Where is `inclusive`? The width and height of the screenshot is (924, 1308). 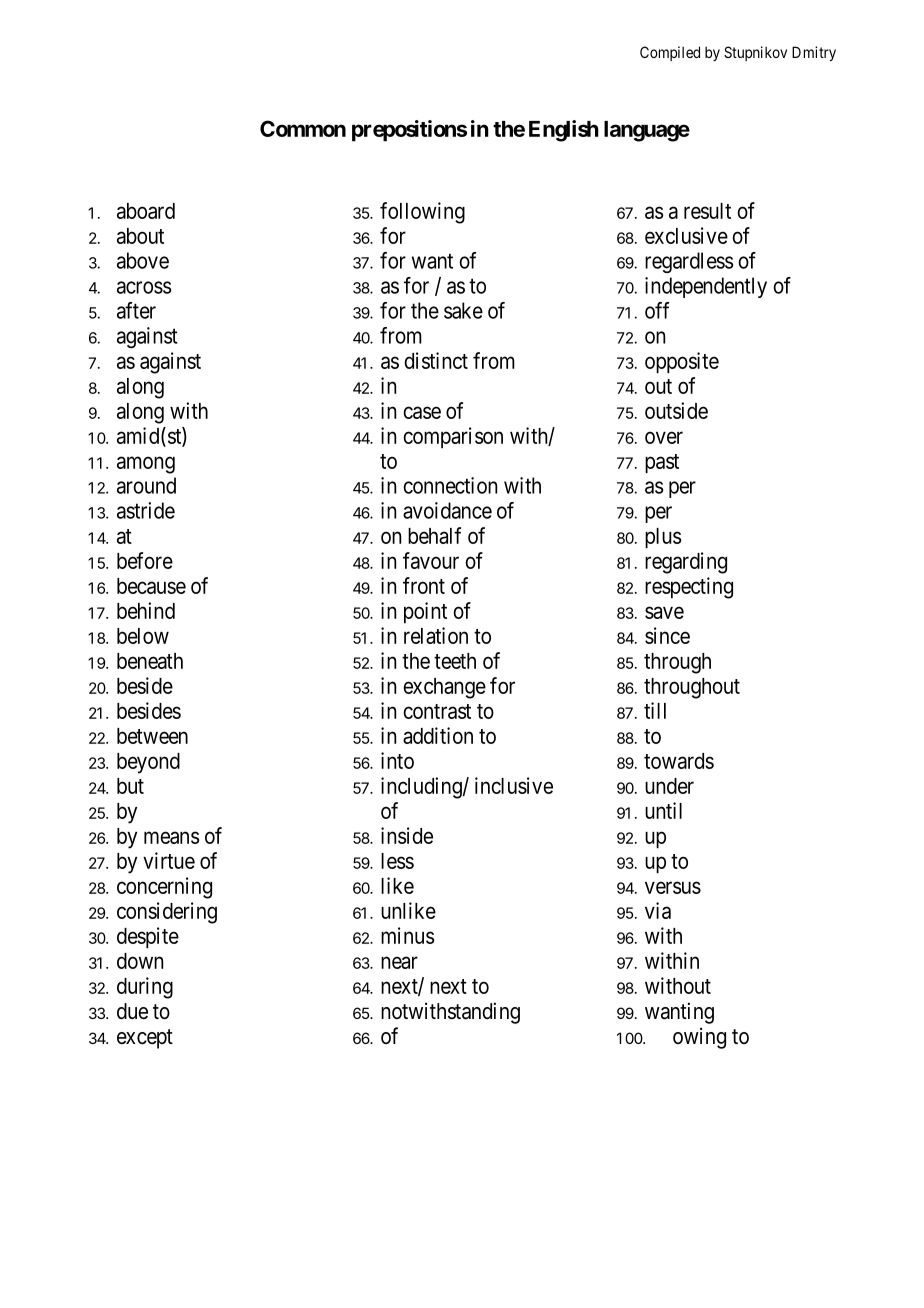
inclusive is located at coordinates (514, 785).
